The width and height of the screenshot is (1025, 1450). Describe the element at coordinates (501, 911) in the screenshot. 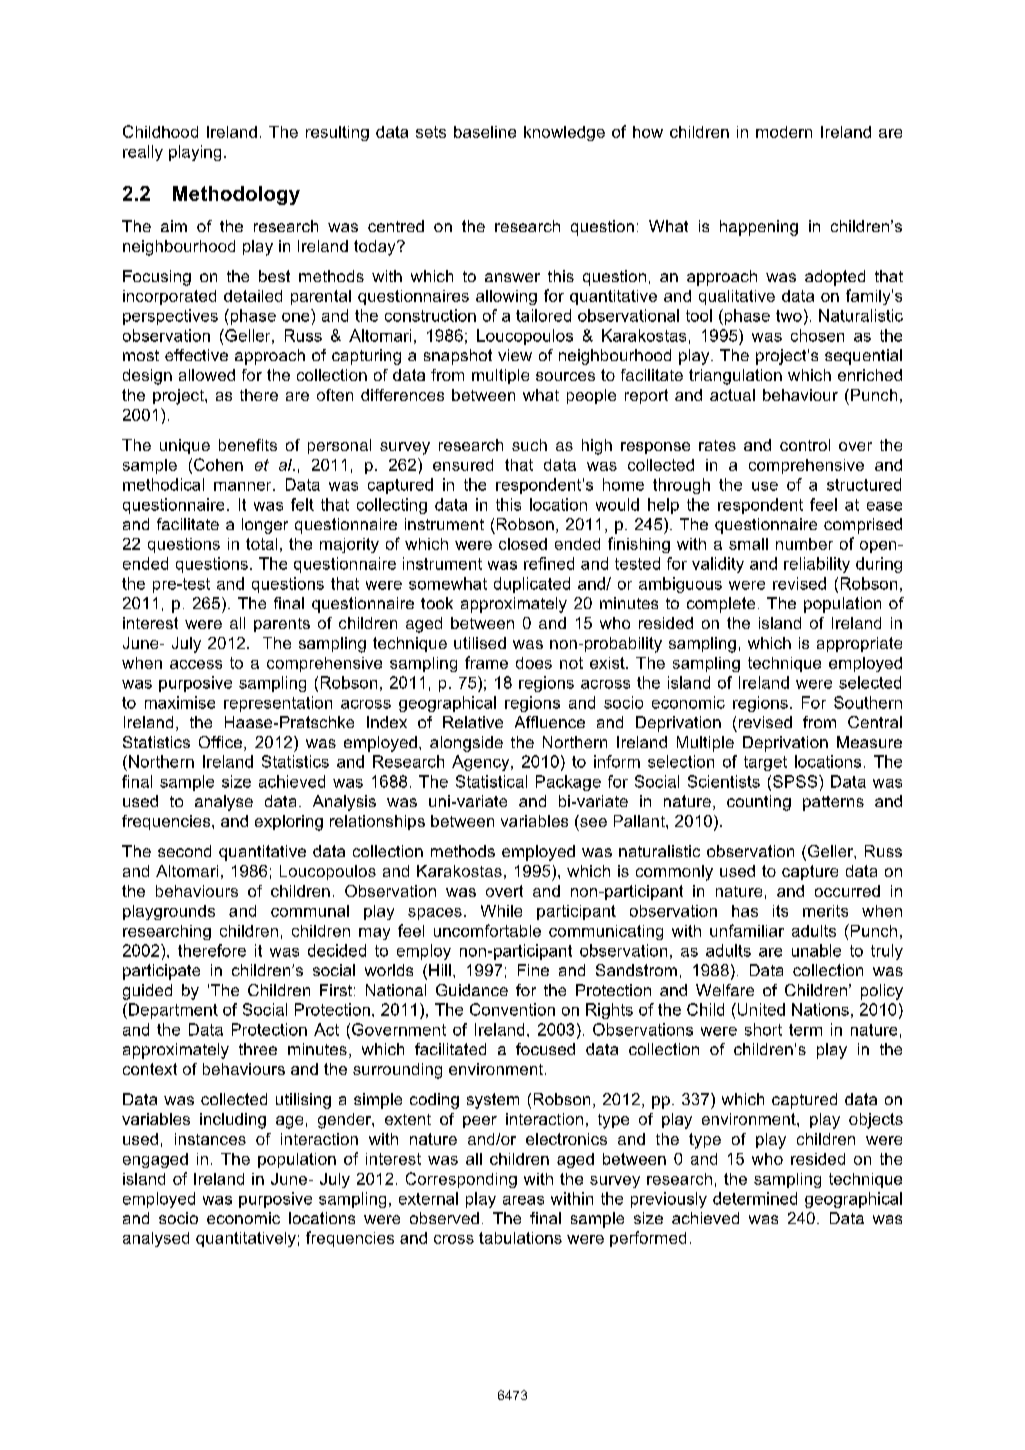

I see `While` at that location.
